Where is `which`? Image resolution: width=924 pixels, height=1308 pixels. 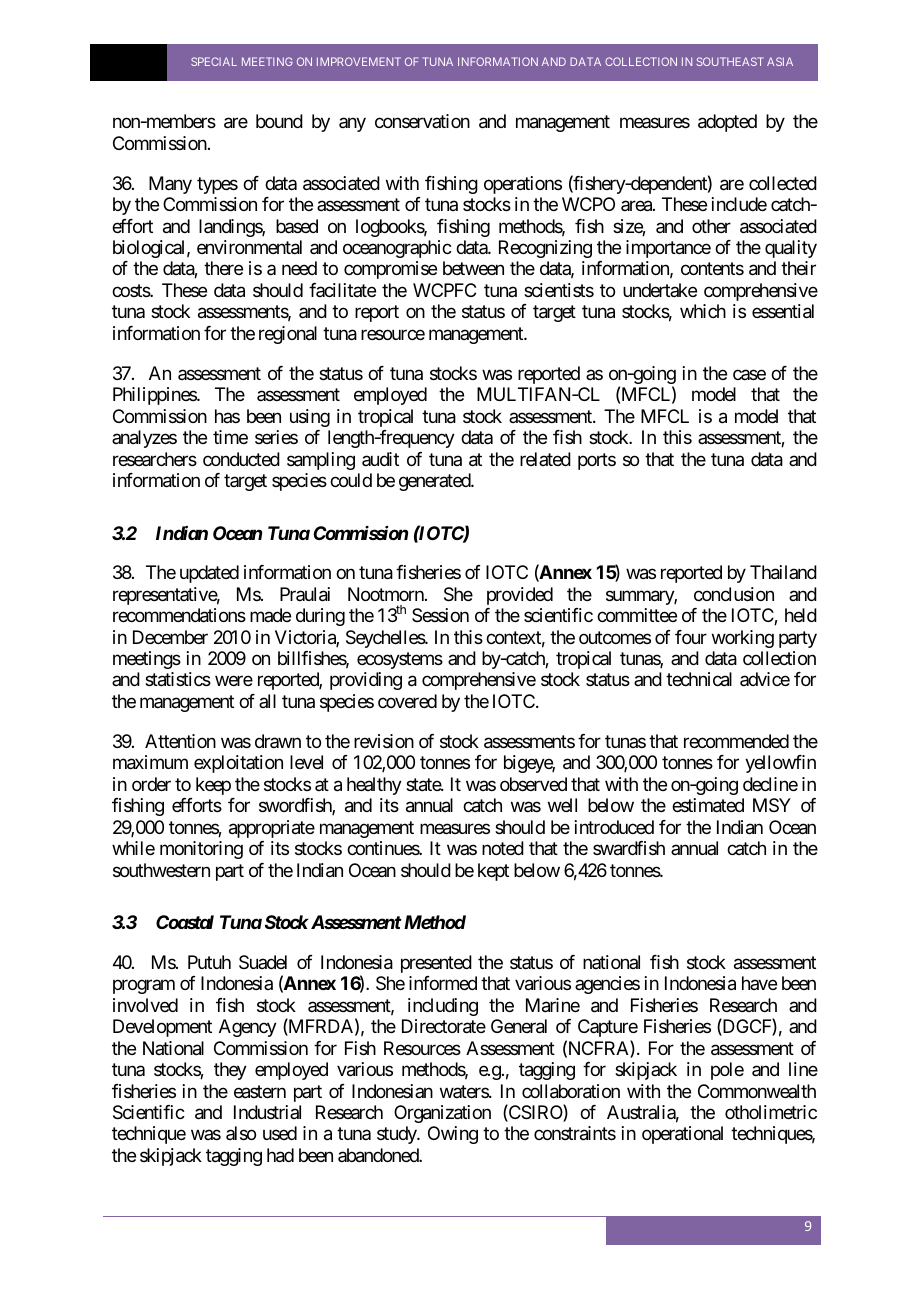 which is located at coordinates (703, 311).
